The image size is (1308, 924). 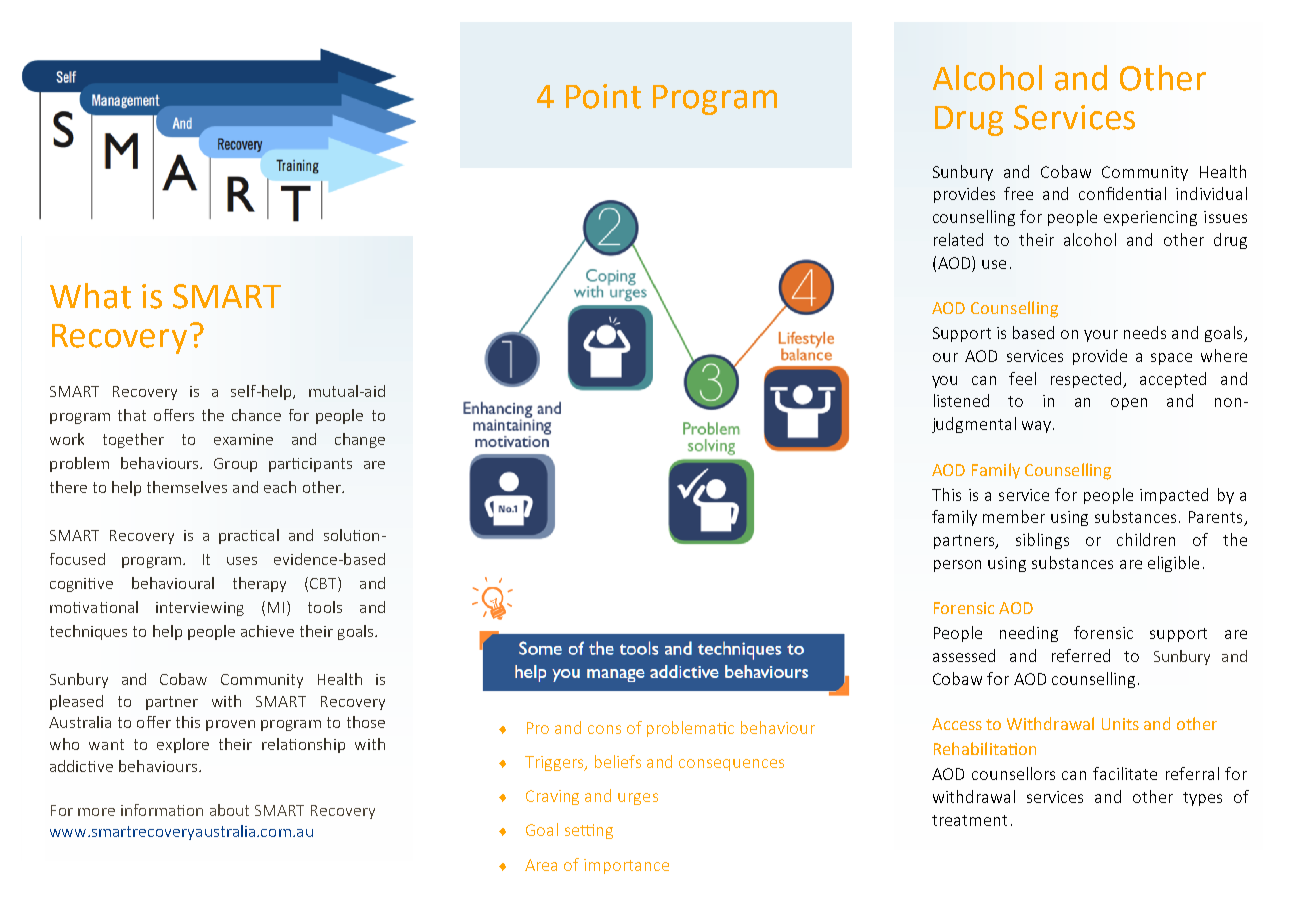 What do you see at coordinates (1122, 193) in the page?
I see `confidential` at bounding box center [1122, 193].
